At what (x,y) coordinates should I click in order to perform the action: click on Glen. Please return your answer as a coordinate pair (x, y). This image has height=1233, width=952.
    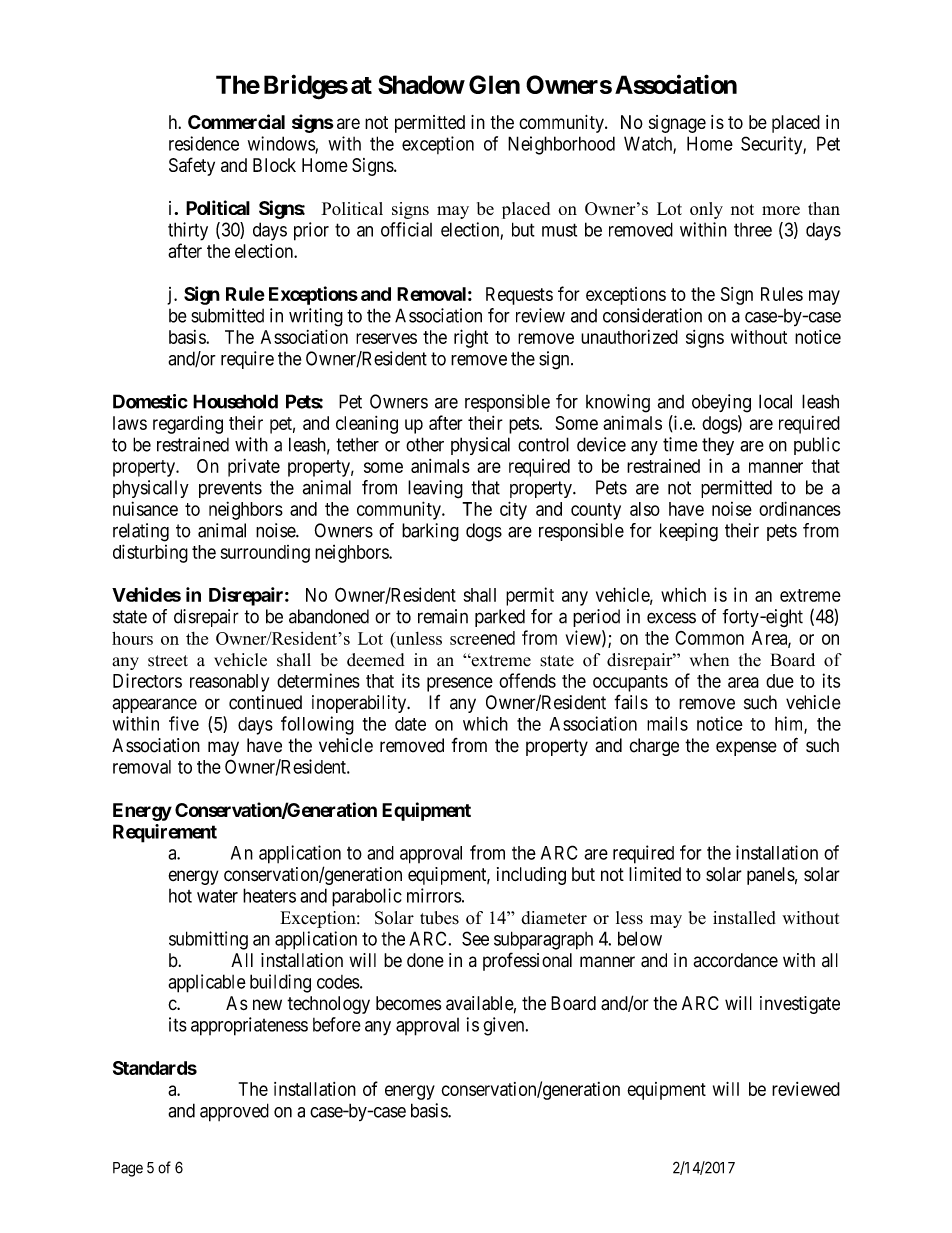
    Looking at the image, I should click on (494, 84).
